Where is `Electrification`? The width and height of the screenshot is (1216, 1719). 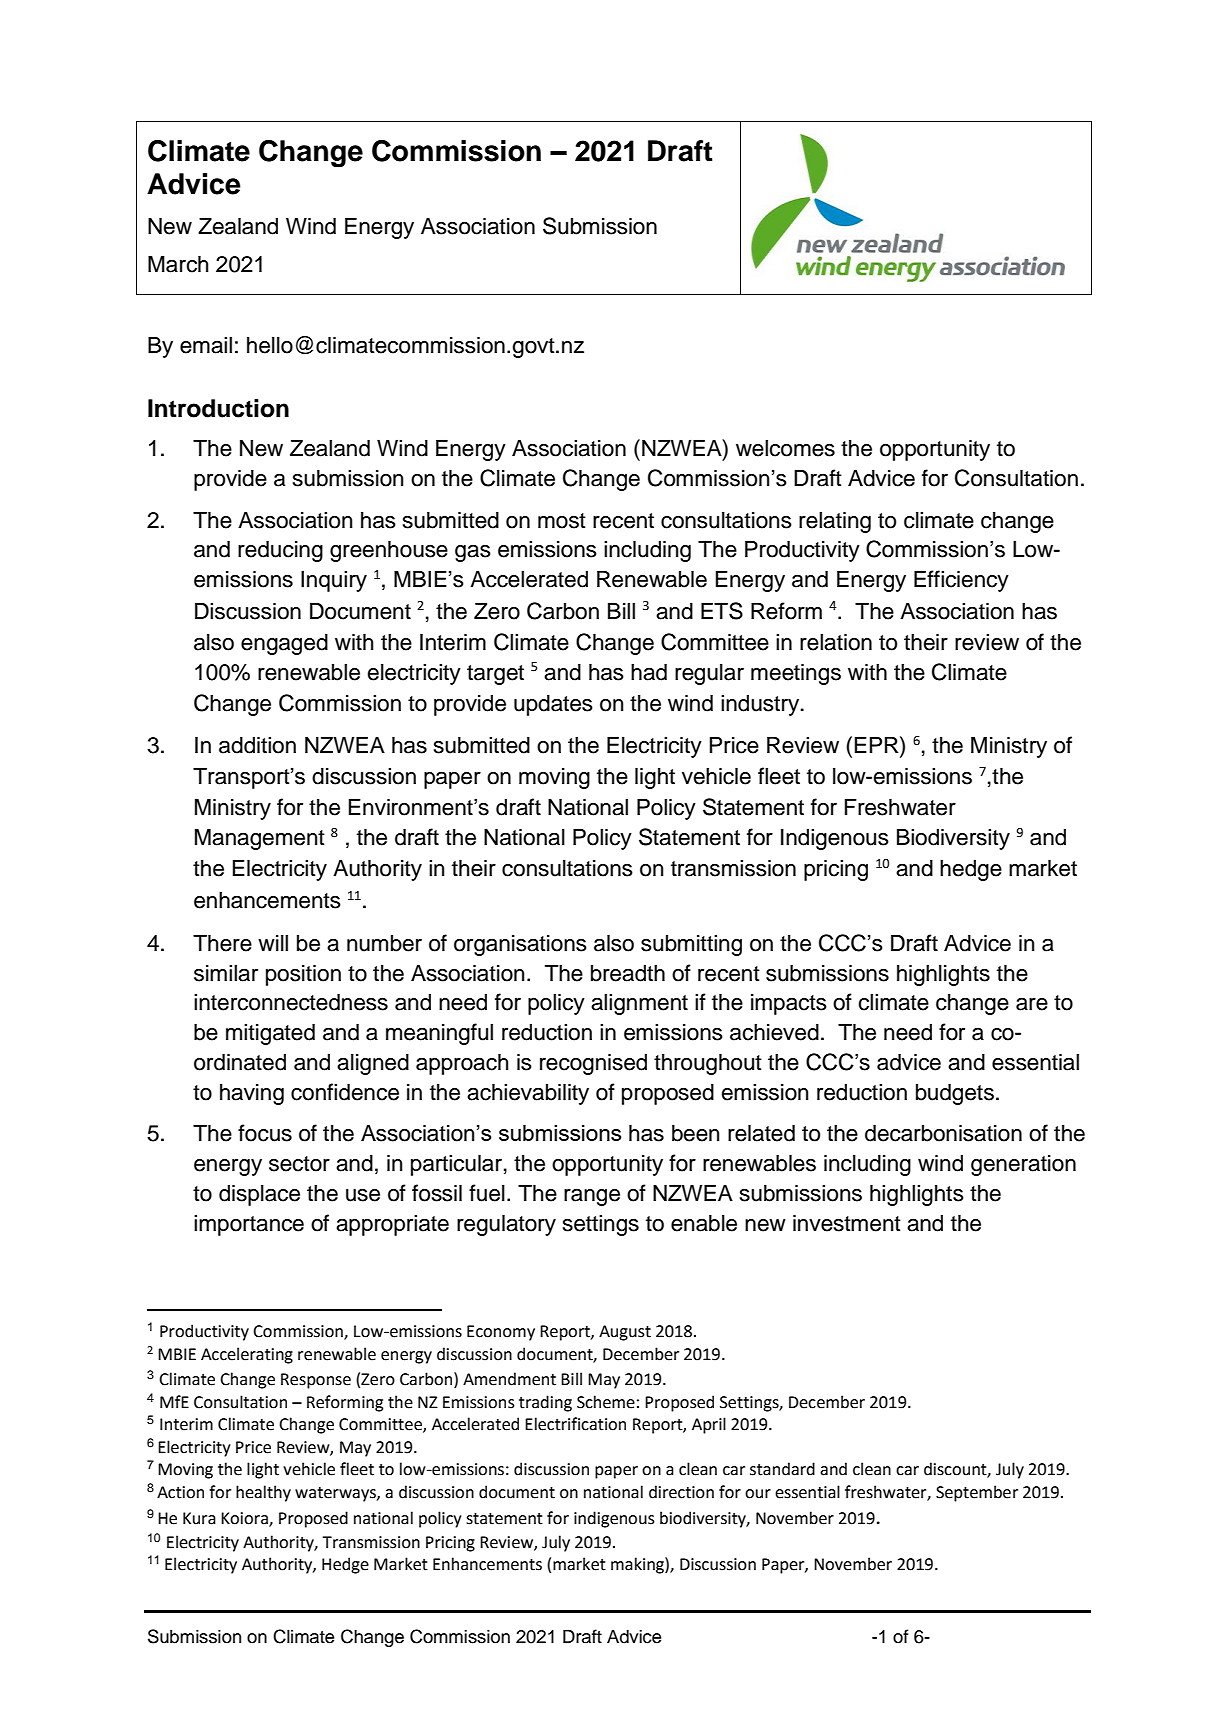 Electrification is located at coordinates (575, 1424).
